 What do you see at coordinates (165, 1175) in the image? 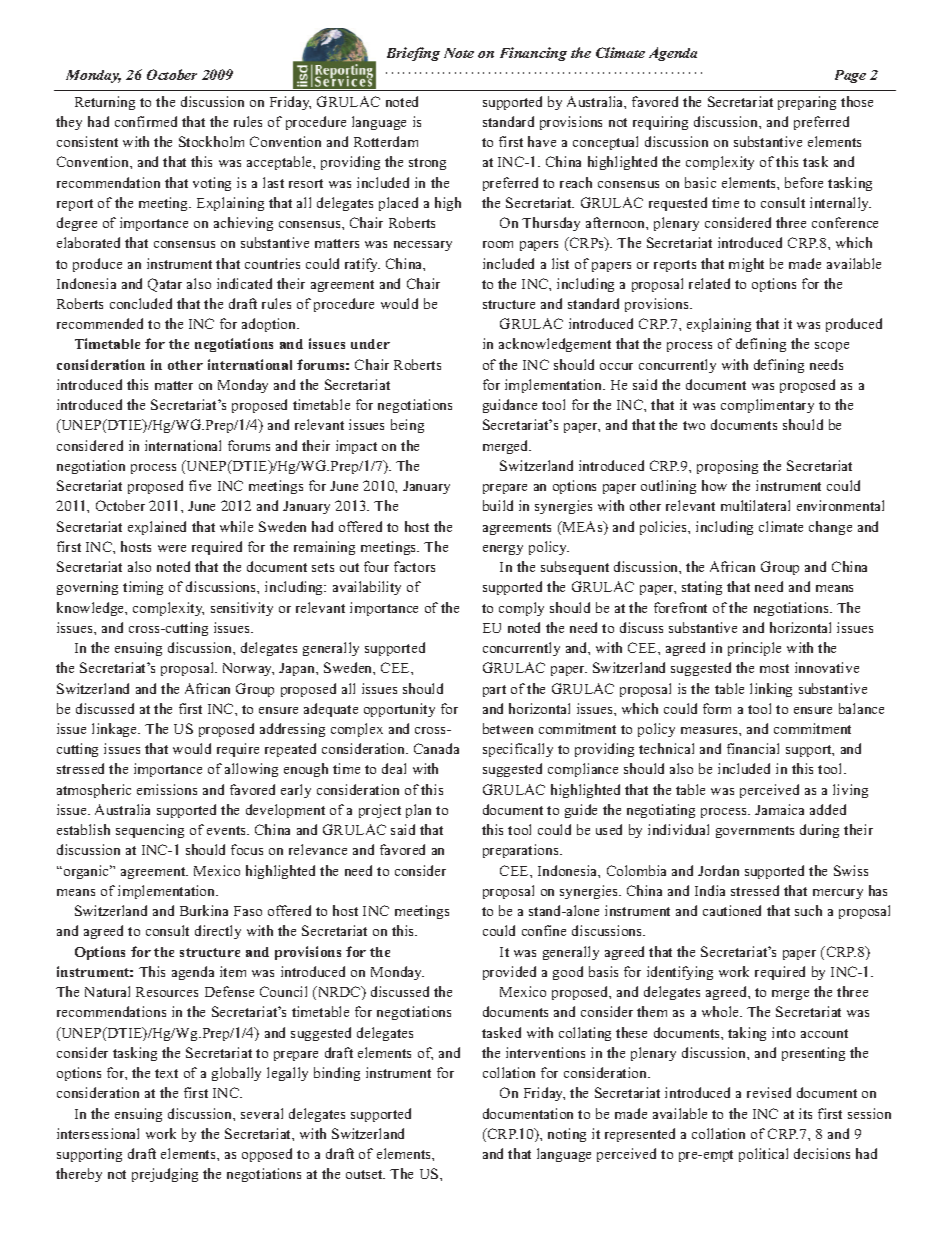
I see `prejudging` at bounding box center [165, 1175].
